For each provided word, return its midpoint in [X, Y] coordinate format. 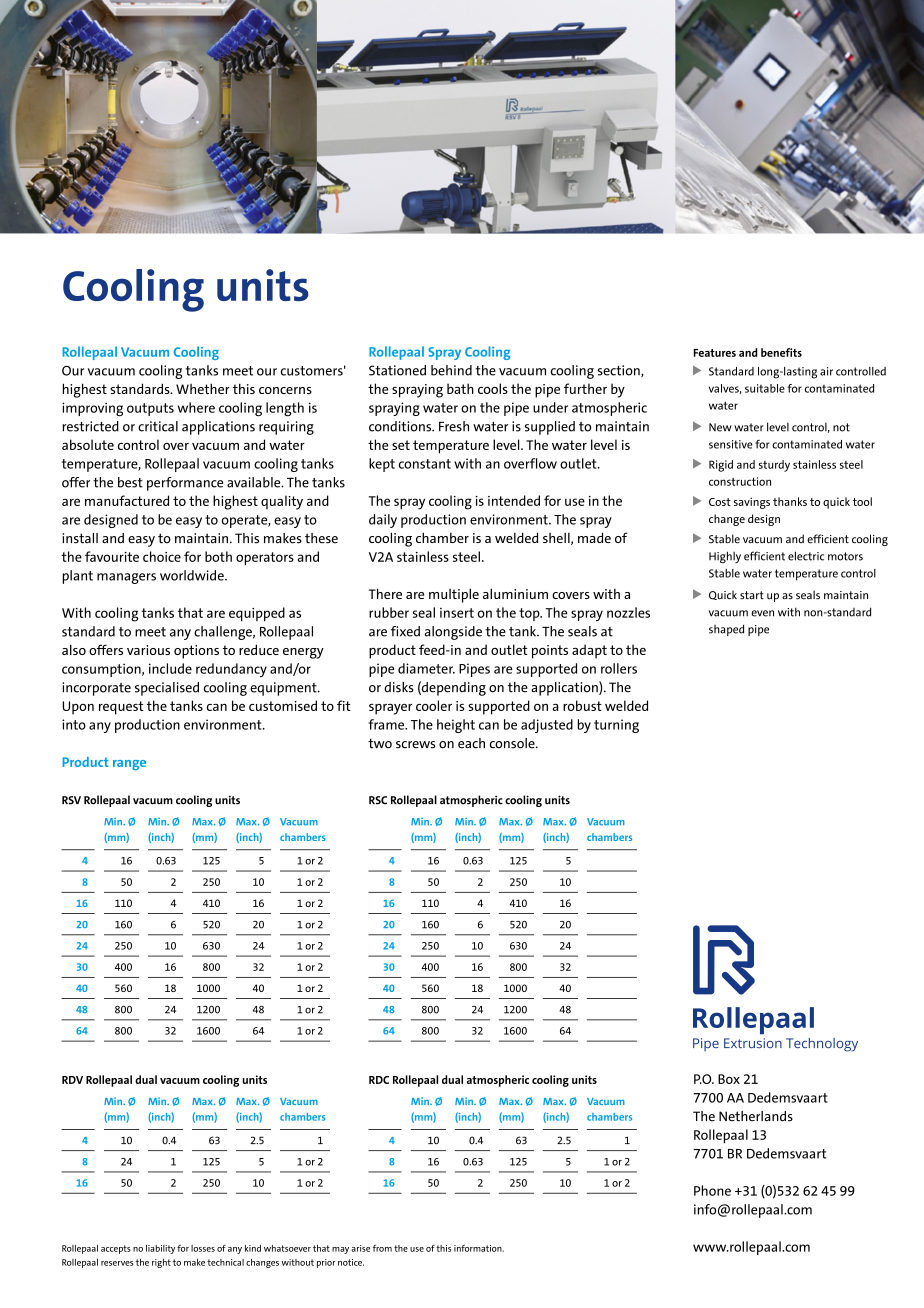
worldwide [193, 575]
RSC [378, 800]
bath [460, 388]
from [382, 1248]
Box [729, 1079]
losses [203, 1248]
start [752, 595]
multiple [454, 595]
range [129, 765]
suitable [765, 388]
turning [616, 726]
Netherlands [756, 1116]
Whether [203, 388]
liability [160, 1249]
